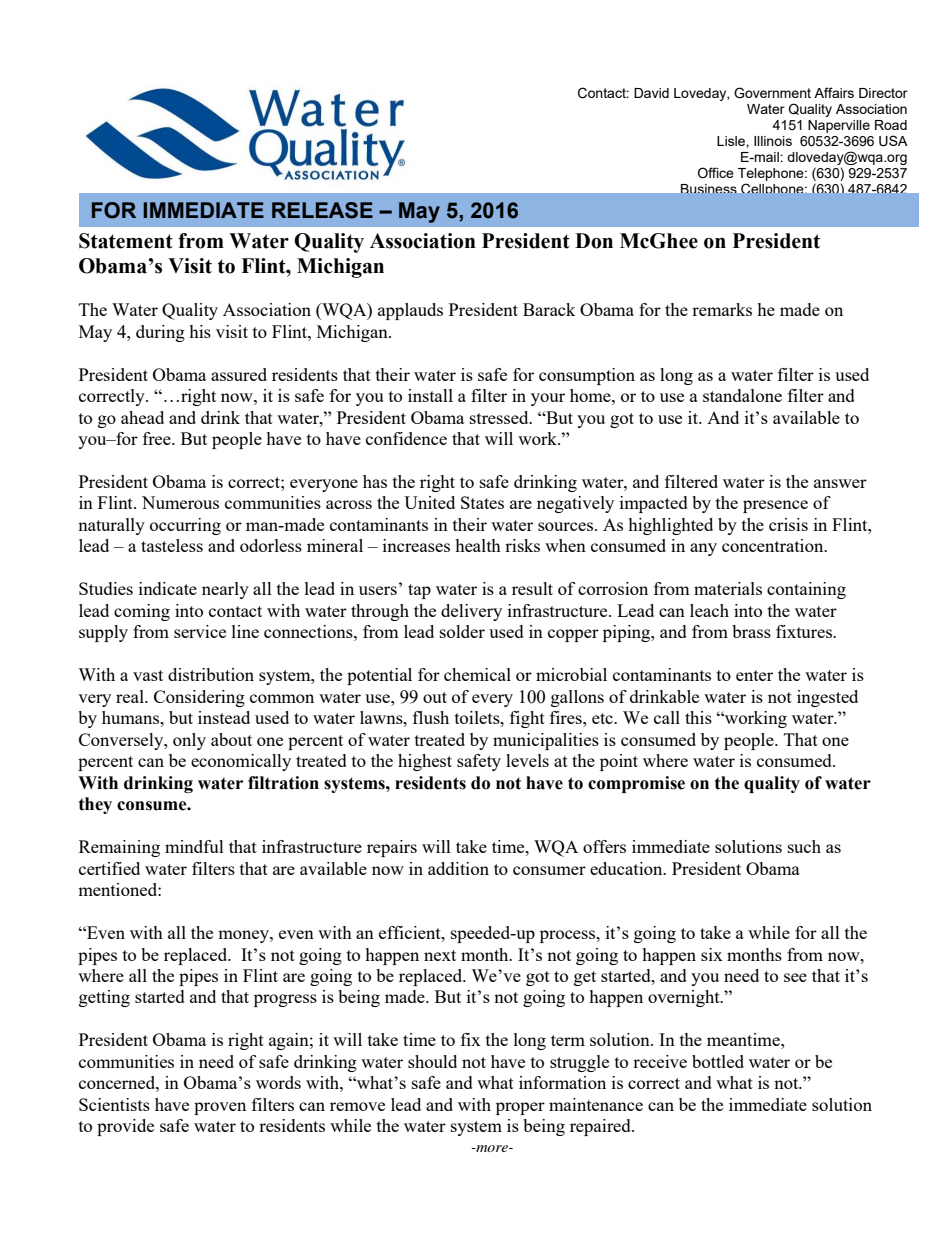  What do you see at coordinates (220, 1108) in the page?
I see `proven` at bounding box center [220, 1108].
